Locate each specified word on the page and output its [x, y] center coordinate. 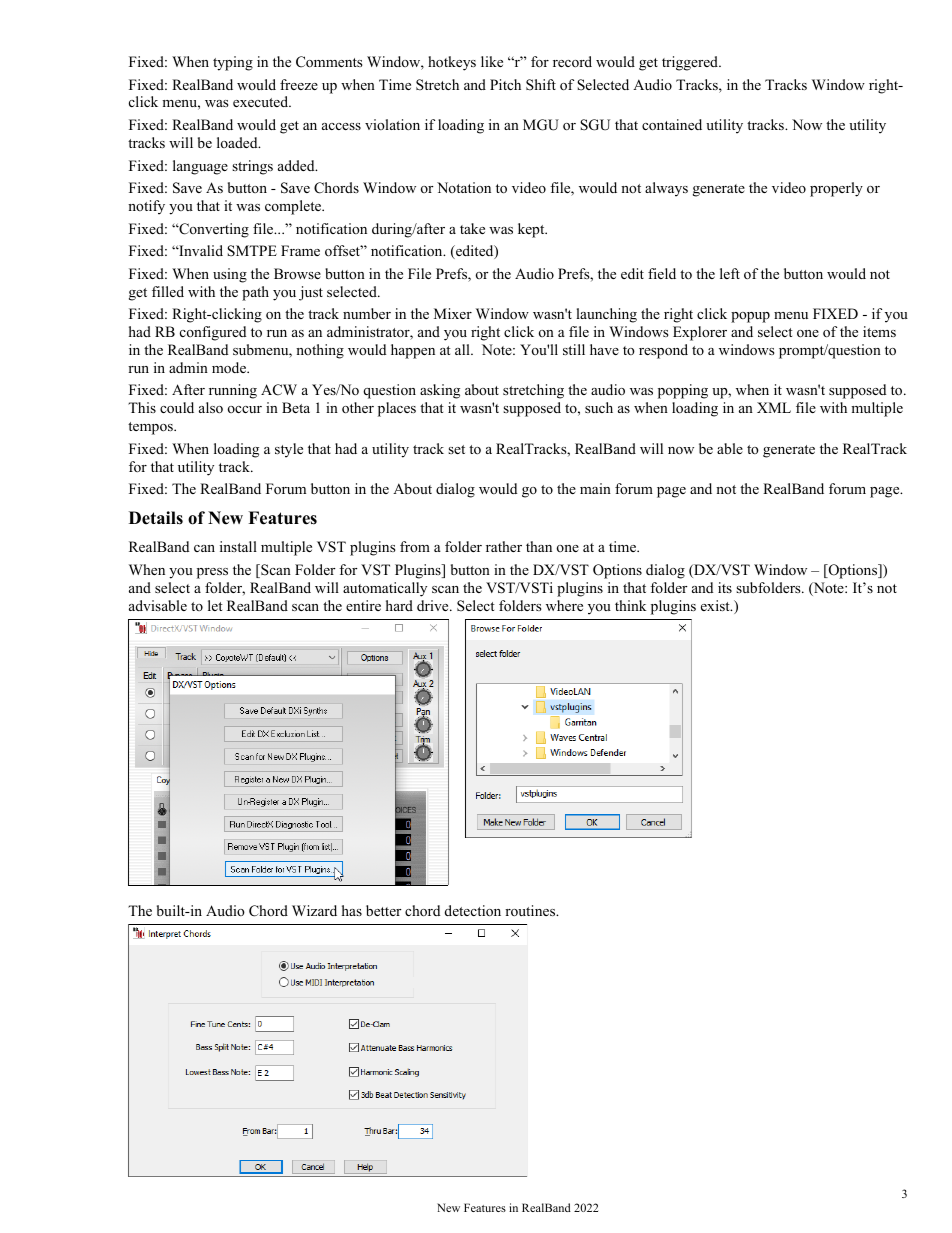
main [595, 488]
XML [774, 407]
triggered [691, 63]
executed [262, 101]
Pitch [505, 84]
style [289, 450]
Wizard [314, 910]
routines [531, 910]
